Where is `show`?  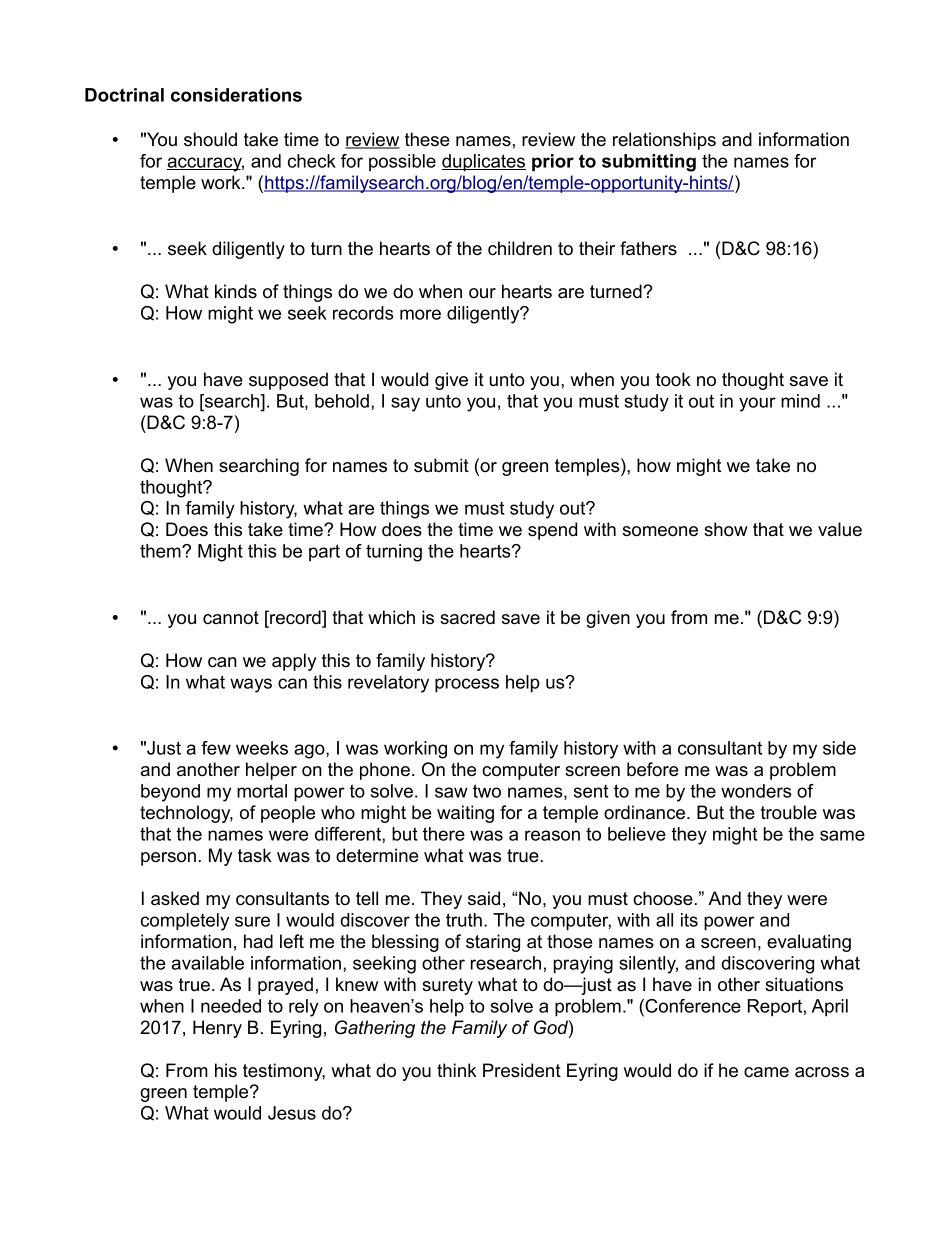
show is located at coordinates (726, 529).
